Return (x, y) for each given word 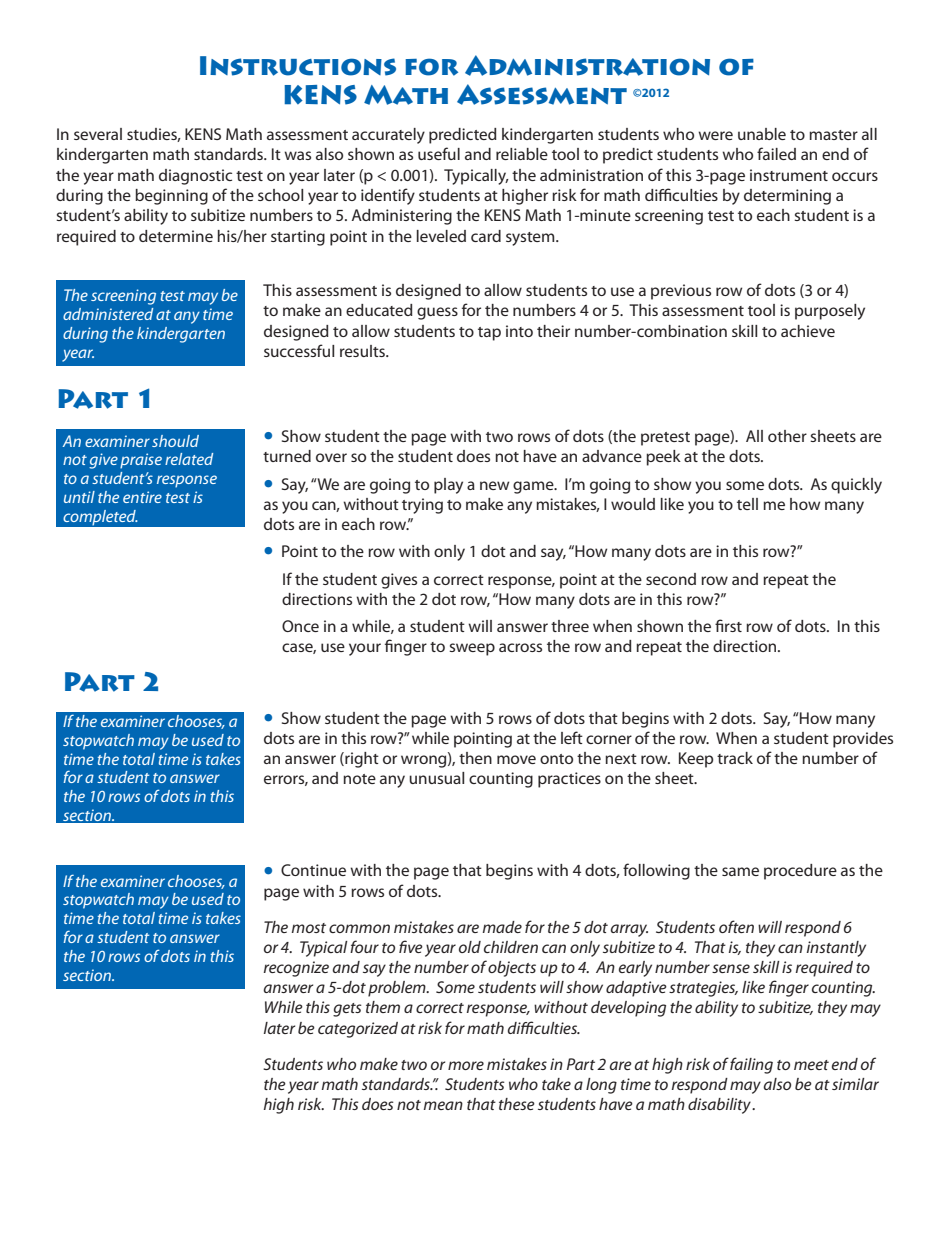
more (466, 1065)
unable (762, 134)
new (494, 485)
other (787, 436)
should (175, 441)
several (98, 134)
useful (439, 153)
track (735, 758)
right (361, 760)
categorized (358, 1030)
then (475, 758)
